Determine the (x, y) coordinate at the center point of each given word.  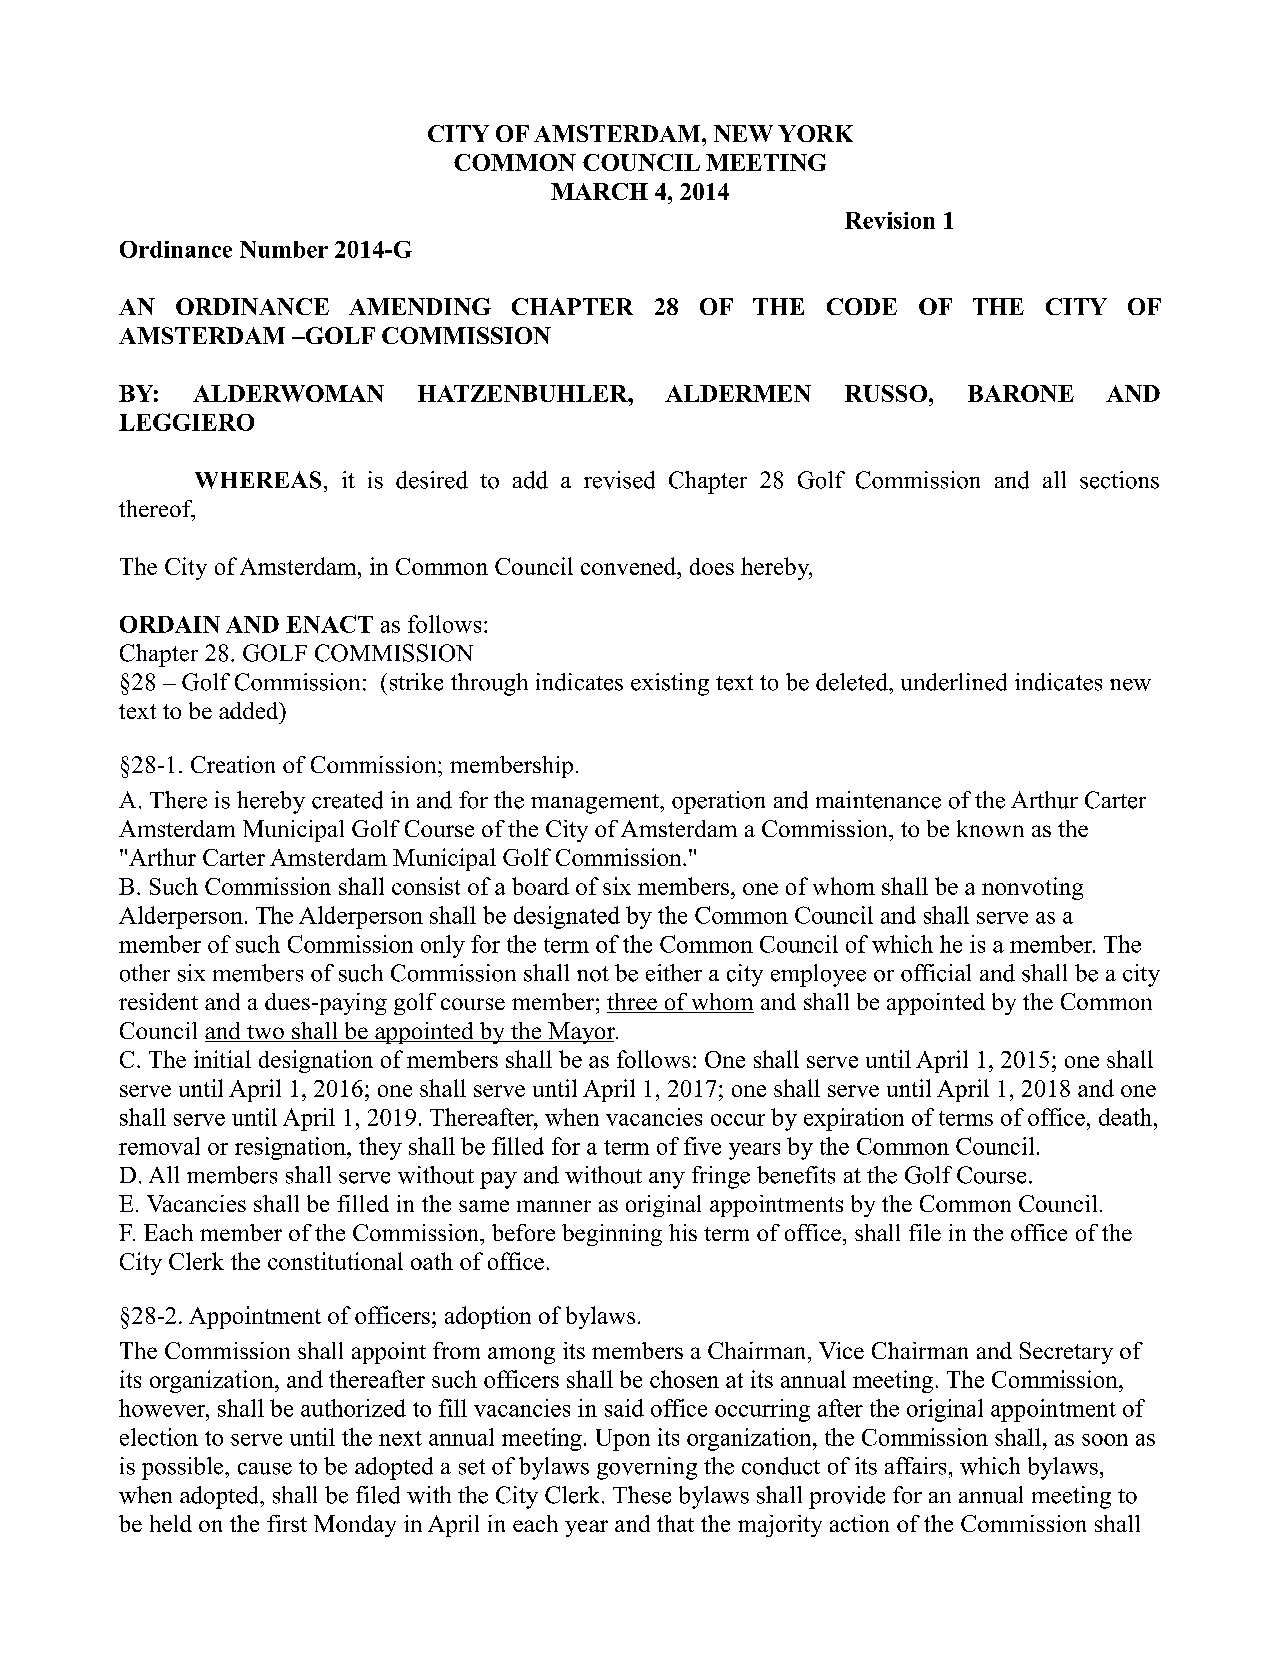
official (936, 973)
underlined (954, 682)
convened (630, 566)
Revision (890, 220)
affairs (915, 1466)
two (265, 1033)
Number (284, 249)
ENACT (329, 624)
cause (265, 1469)
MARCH (599, 191)
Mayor (581, 1033)
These (642, 1495)
